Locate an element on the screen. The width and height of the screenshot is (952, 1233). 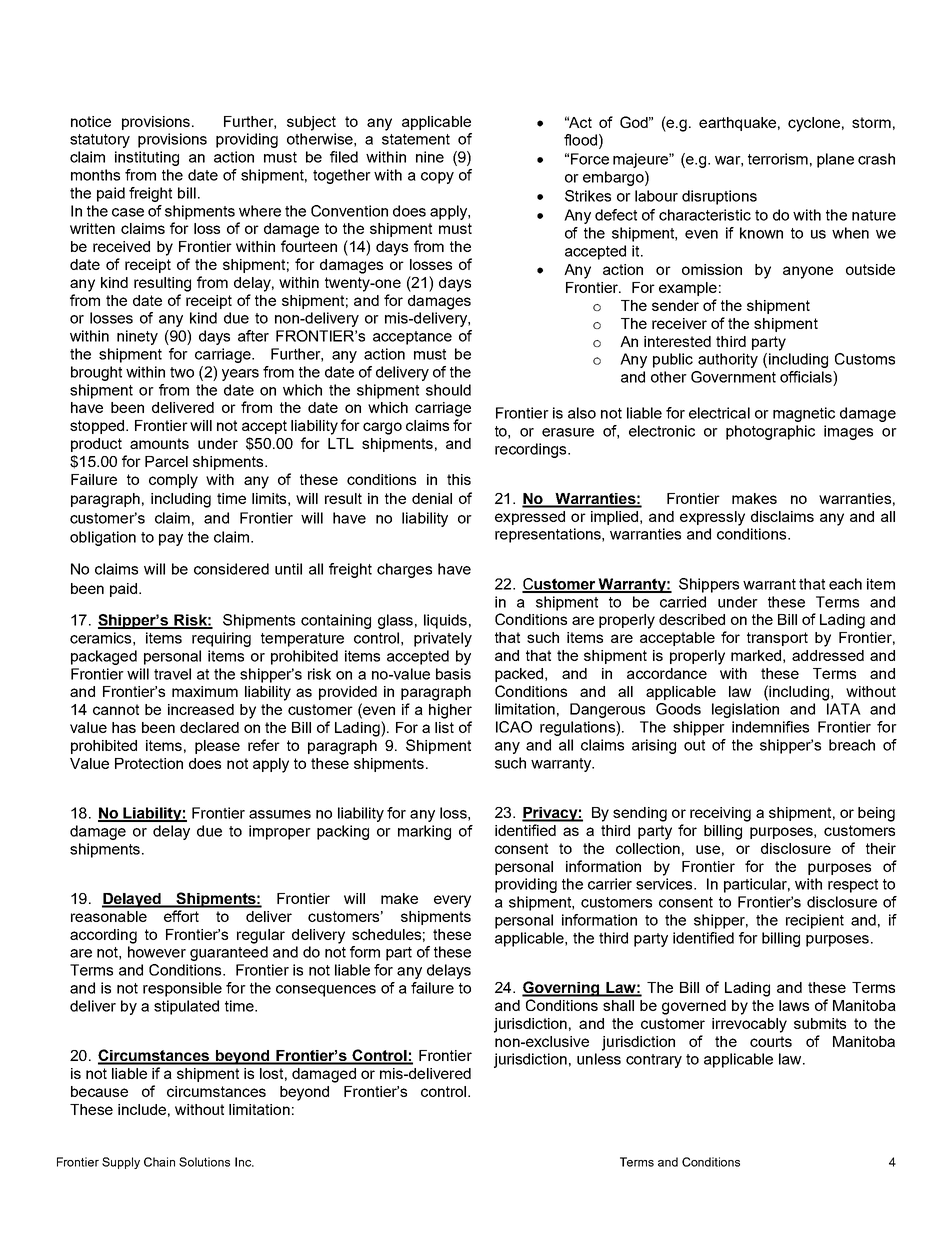
every is located at coordinates (452, 901).
